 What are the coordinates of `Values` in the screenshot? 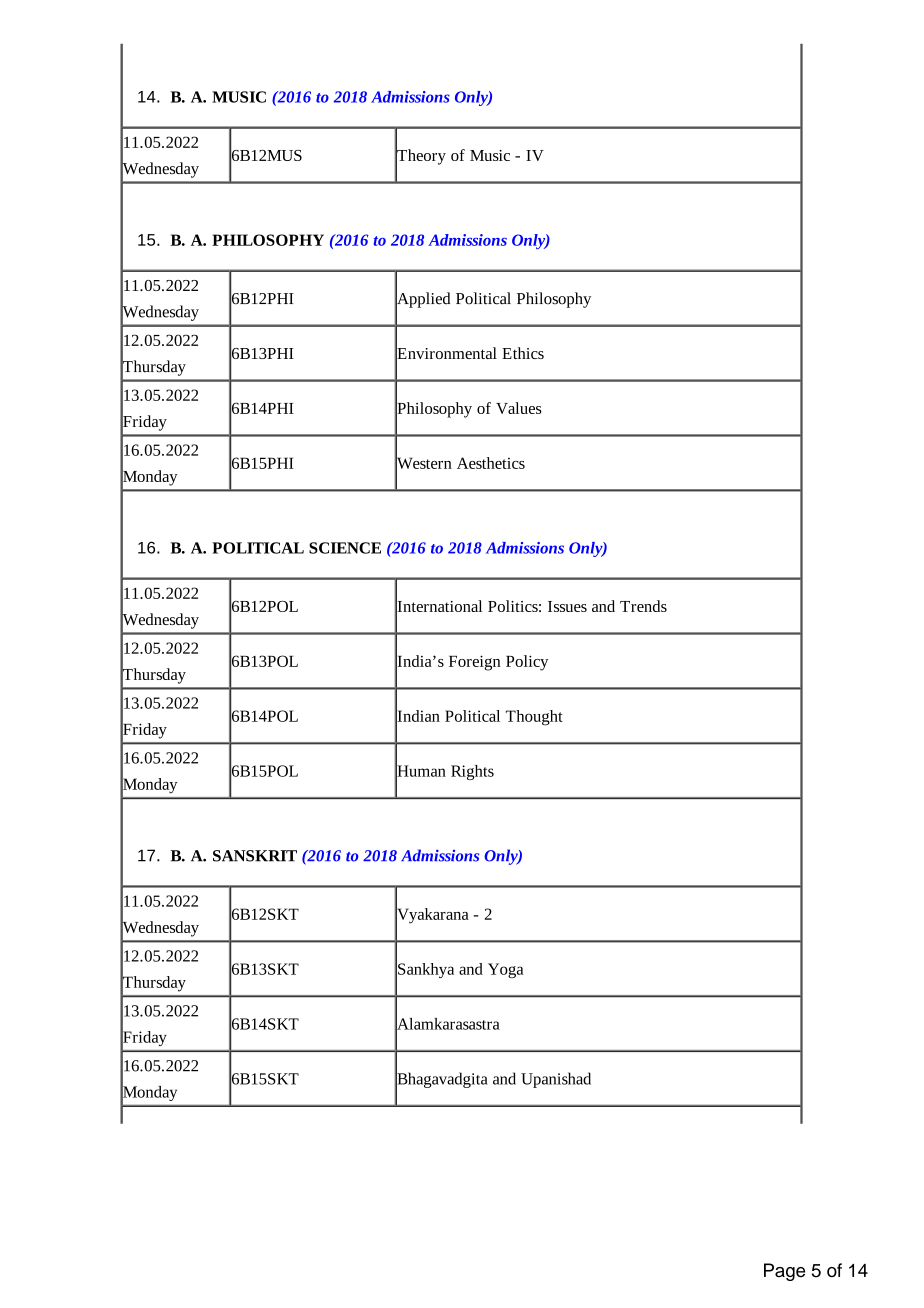 It's located at (519, 408).
